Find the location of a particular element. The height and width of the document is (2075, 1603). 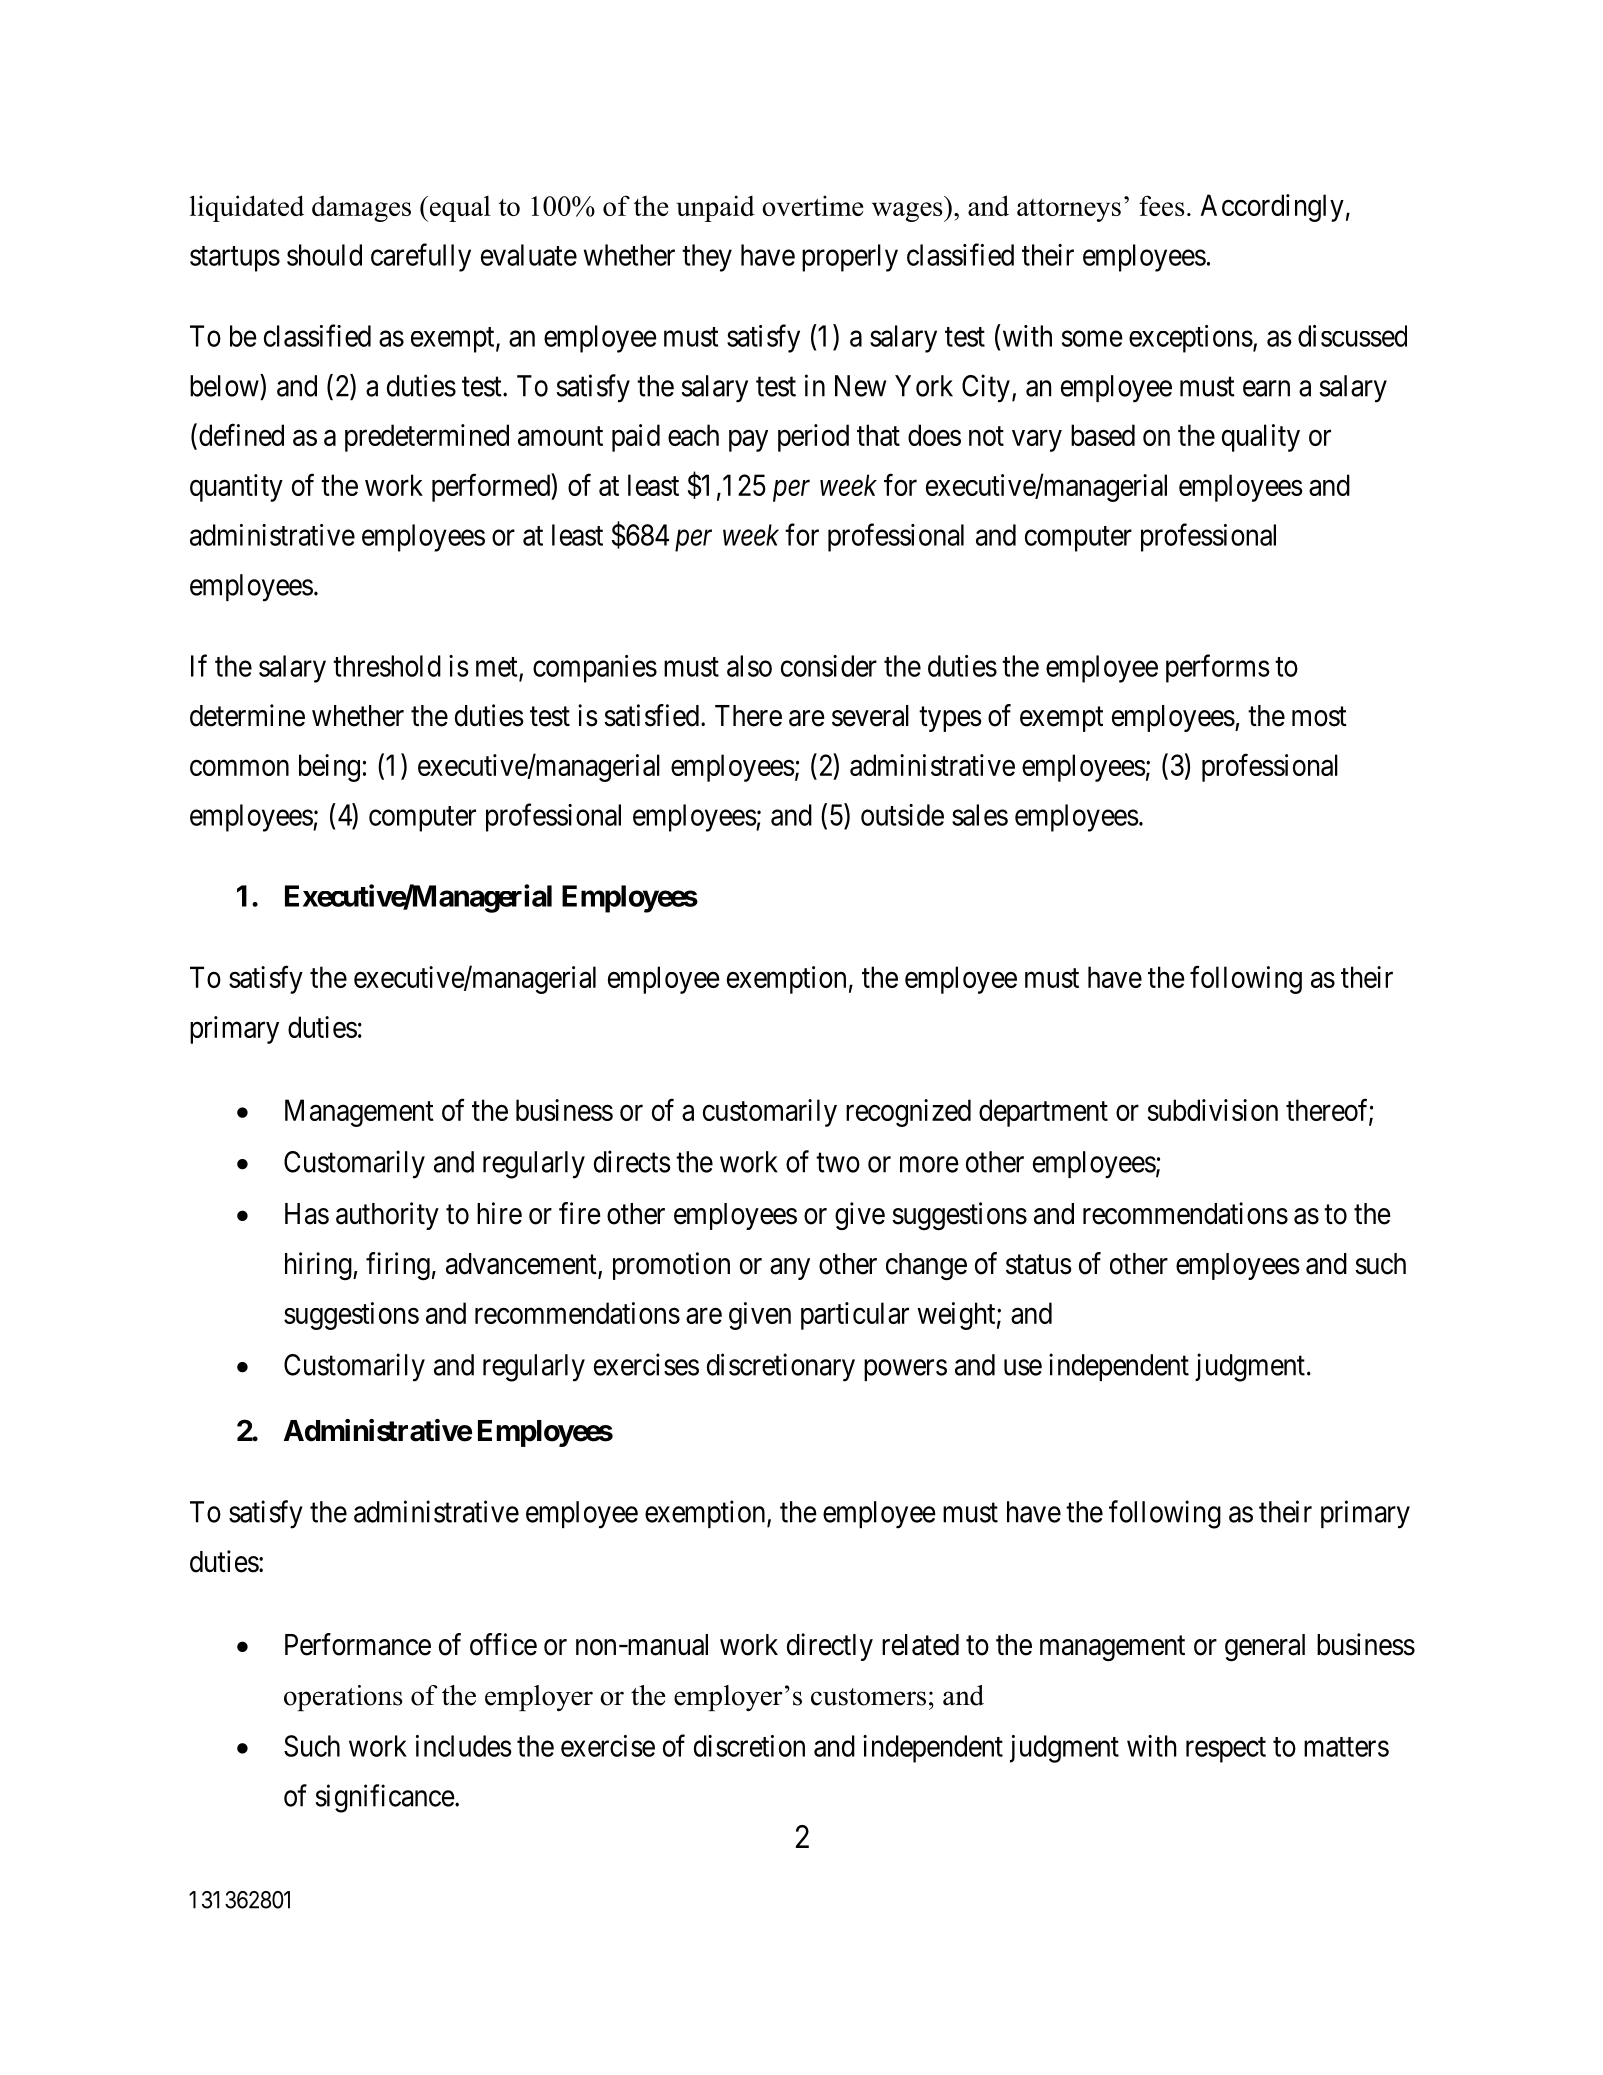

subdivision is located at coordinates (1213, 1110).
